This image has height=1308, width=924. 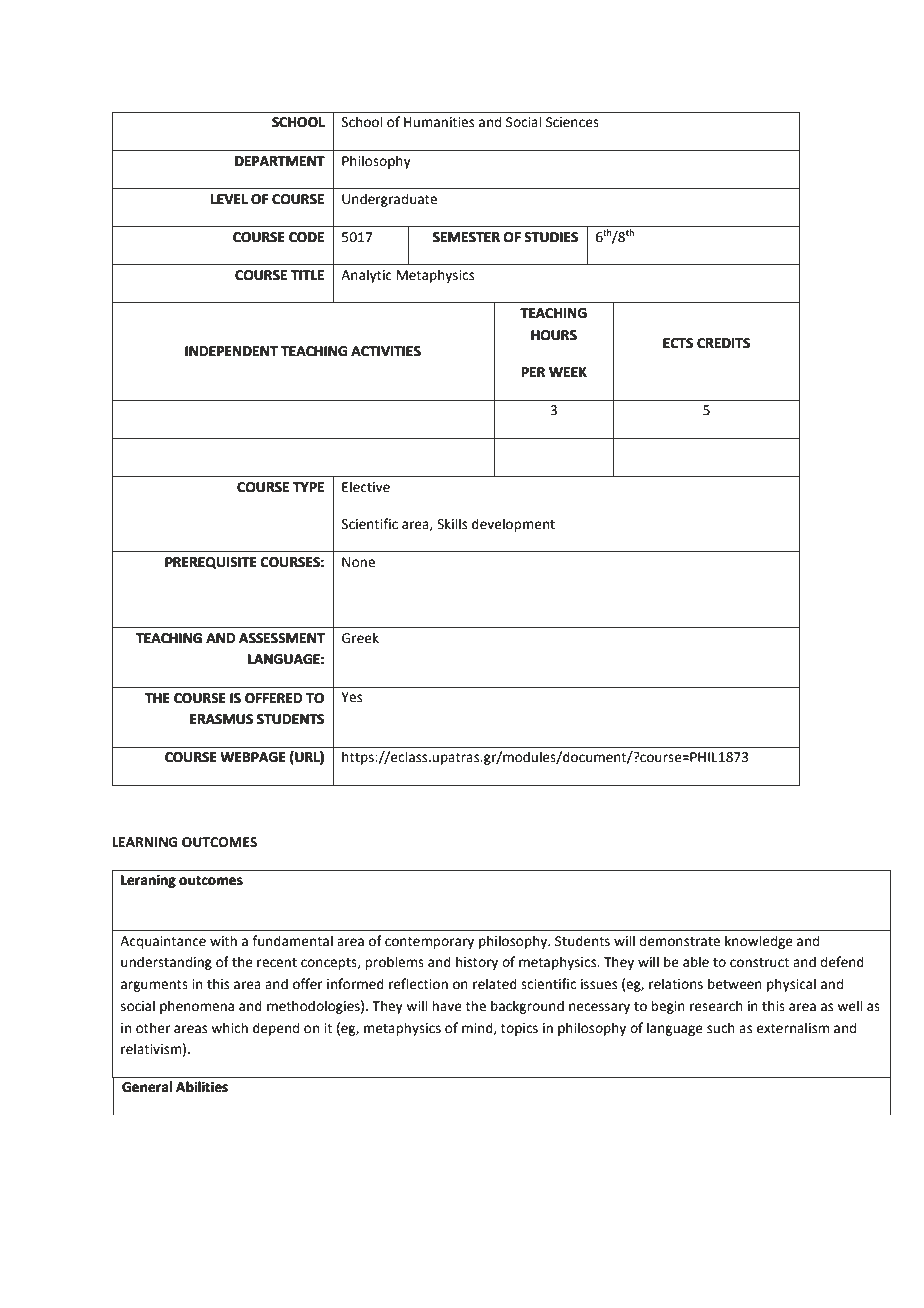 What do you see at coordinates (452, 524) in the image?
I see `Skills` at bounding box center [452, 524].
